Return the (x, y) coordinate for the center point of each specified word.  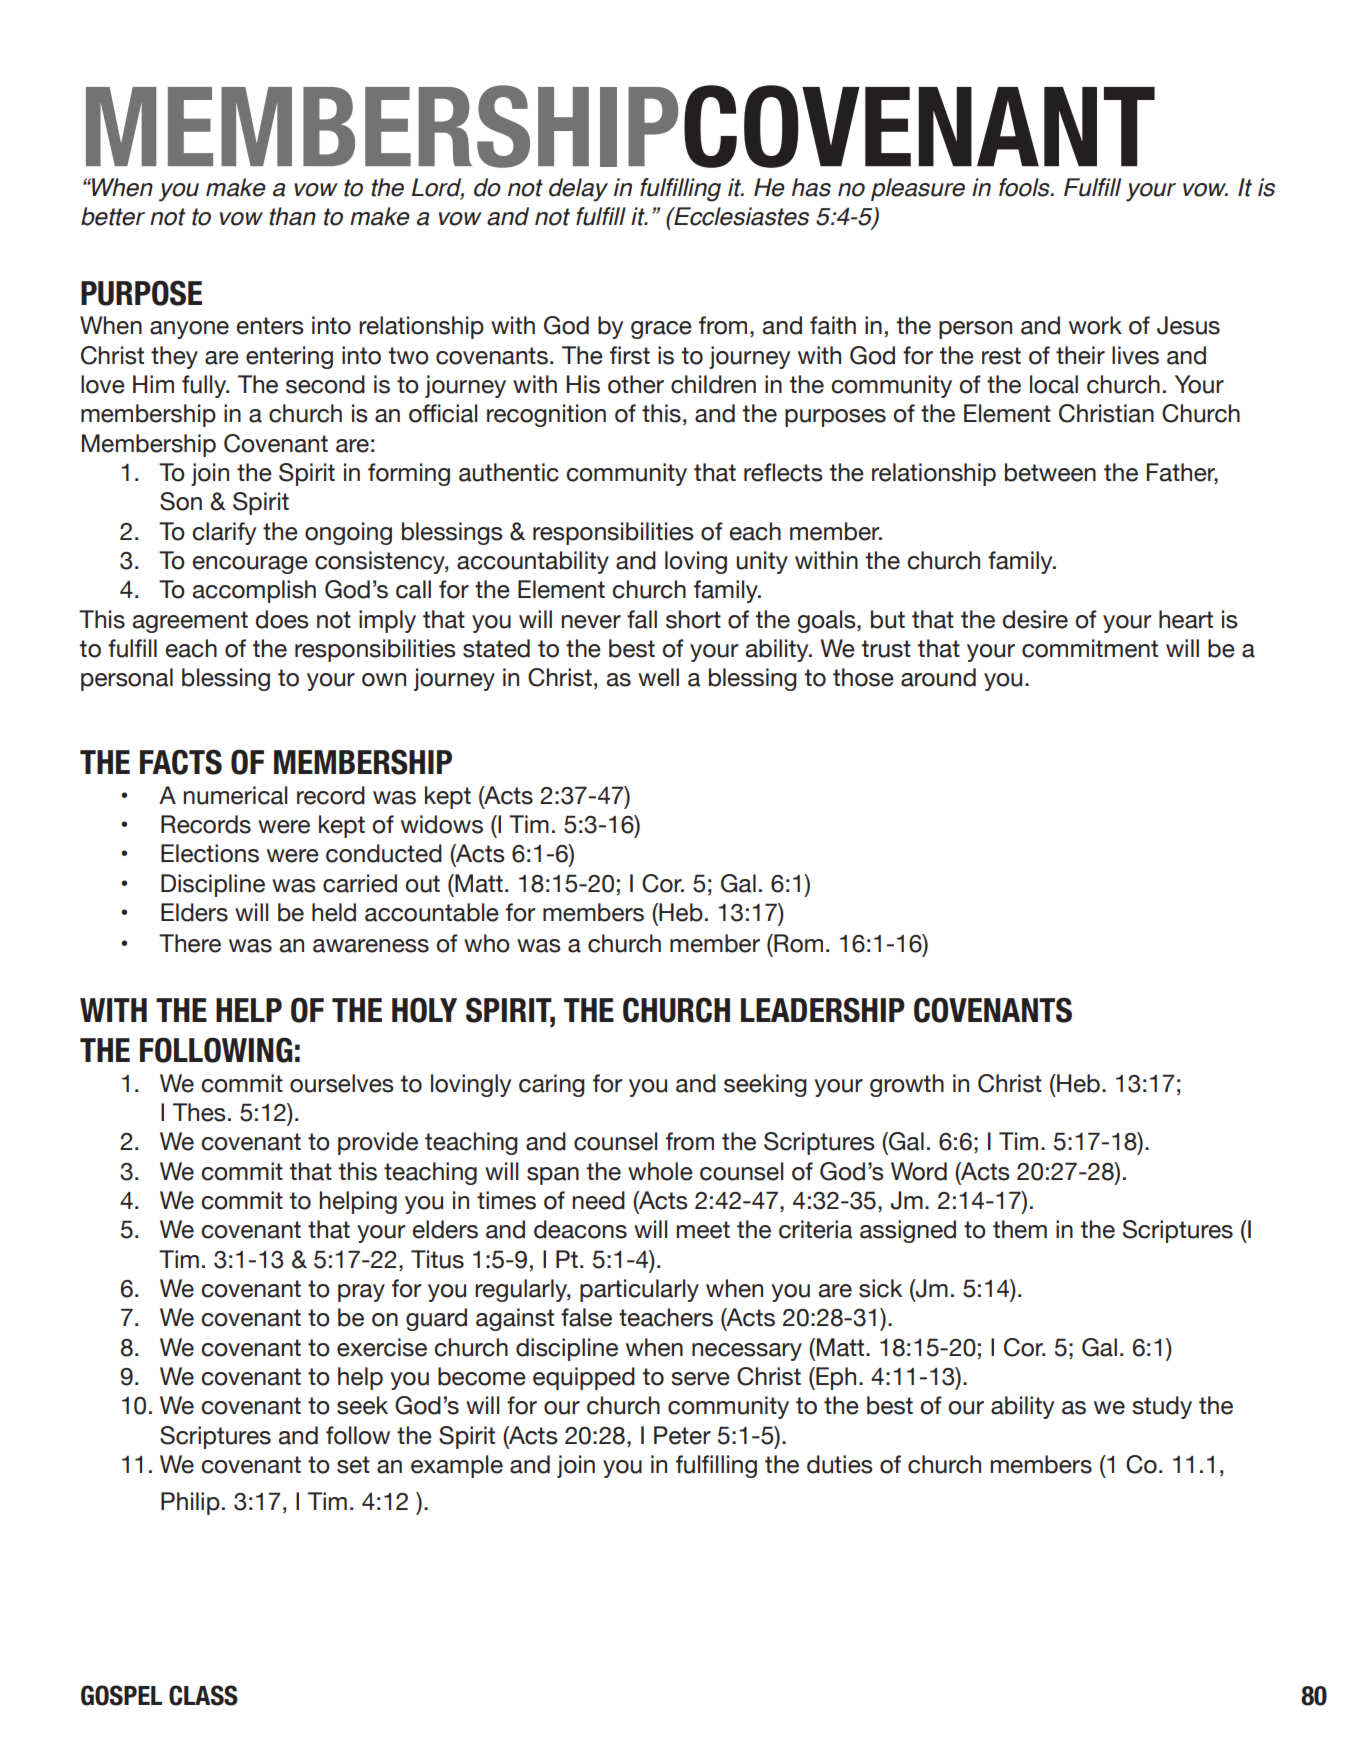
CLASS (203, 1695)
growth (907, 1085)
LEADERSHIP (823, 1010)
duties (840, 1464)
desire (1035, 619)
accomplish (254, 591)
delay (578, 190)
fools (1025, 187)
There (190, 943)
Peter (682, 1435)
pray (361, 1293)
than (292, 216)
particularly (639, 1290)
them (1020, 1229)
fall (642, 619)
